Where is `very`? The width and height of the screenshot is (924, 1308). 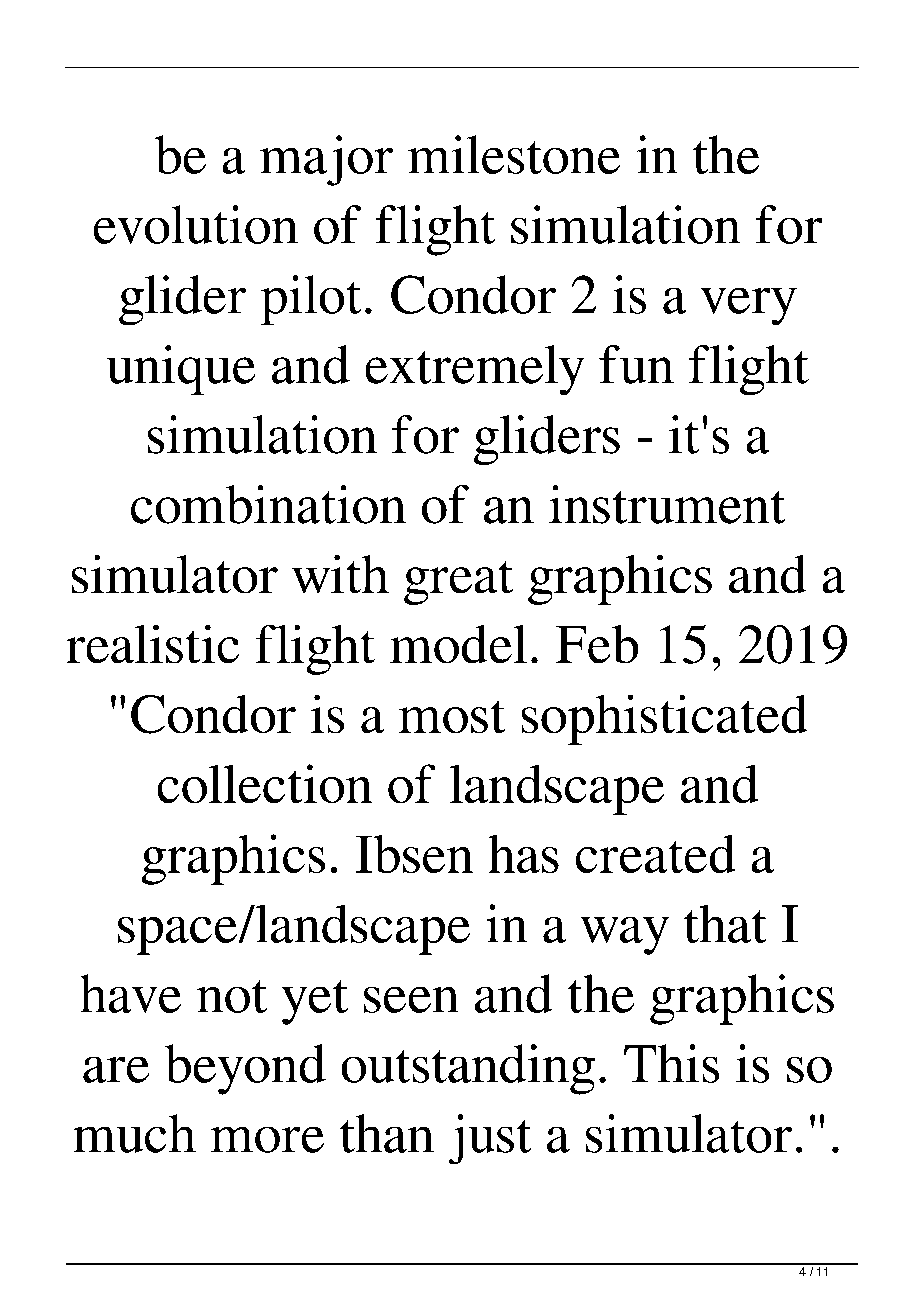
very is located at coordinates (749, 306).
